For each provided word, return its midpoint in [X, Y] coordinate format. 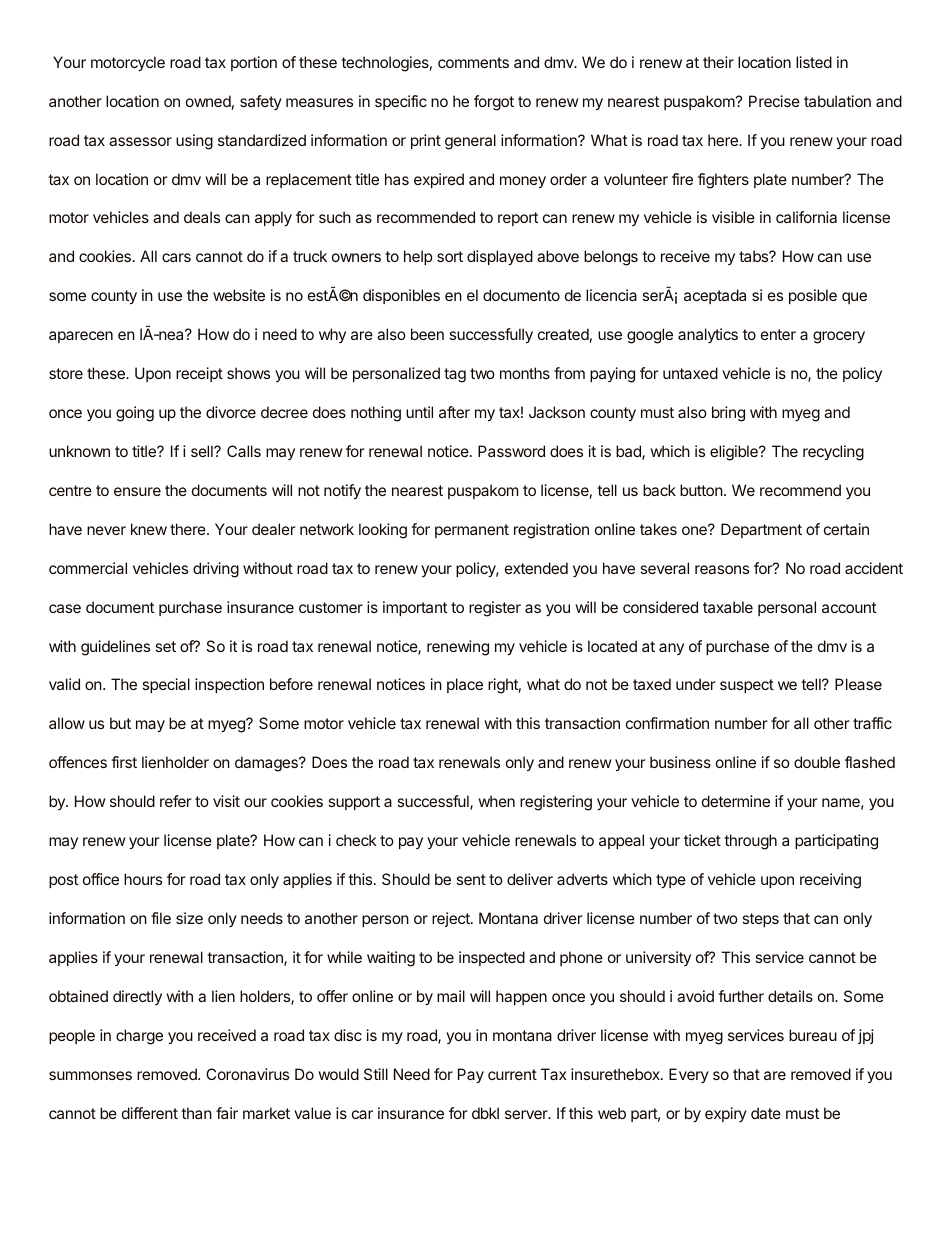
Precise [774, 101]
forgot [494, 103]
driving [216, 570]
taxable [728, 607]
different [150, 1113]
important [415, 608]
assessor [140, 141]
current [512, 1074]
